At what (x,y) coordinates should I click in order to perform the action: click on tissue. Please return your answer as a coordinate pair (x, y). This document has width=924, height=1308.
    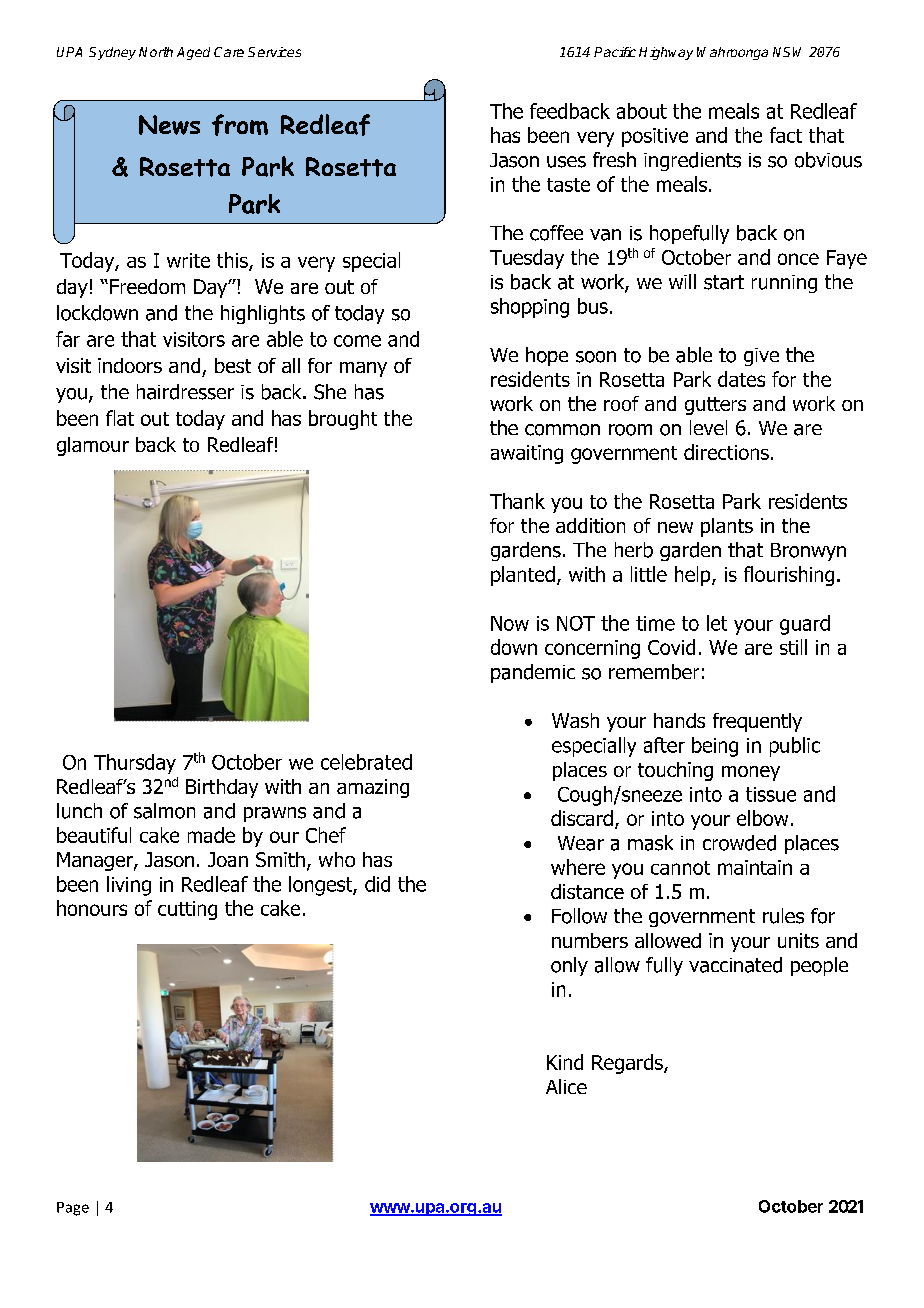
    Looking at the image, I should click on (771, 794).
